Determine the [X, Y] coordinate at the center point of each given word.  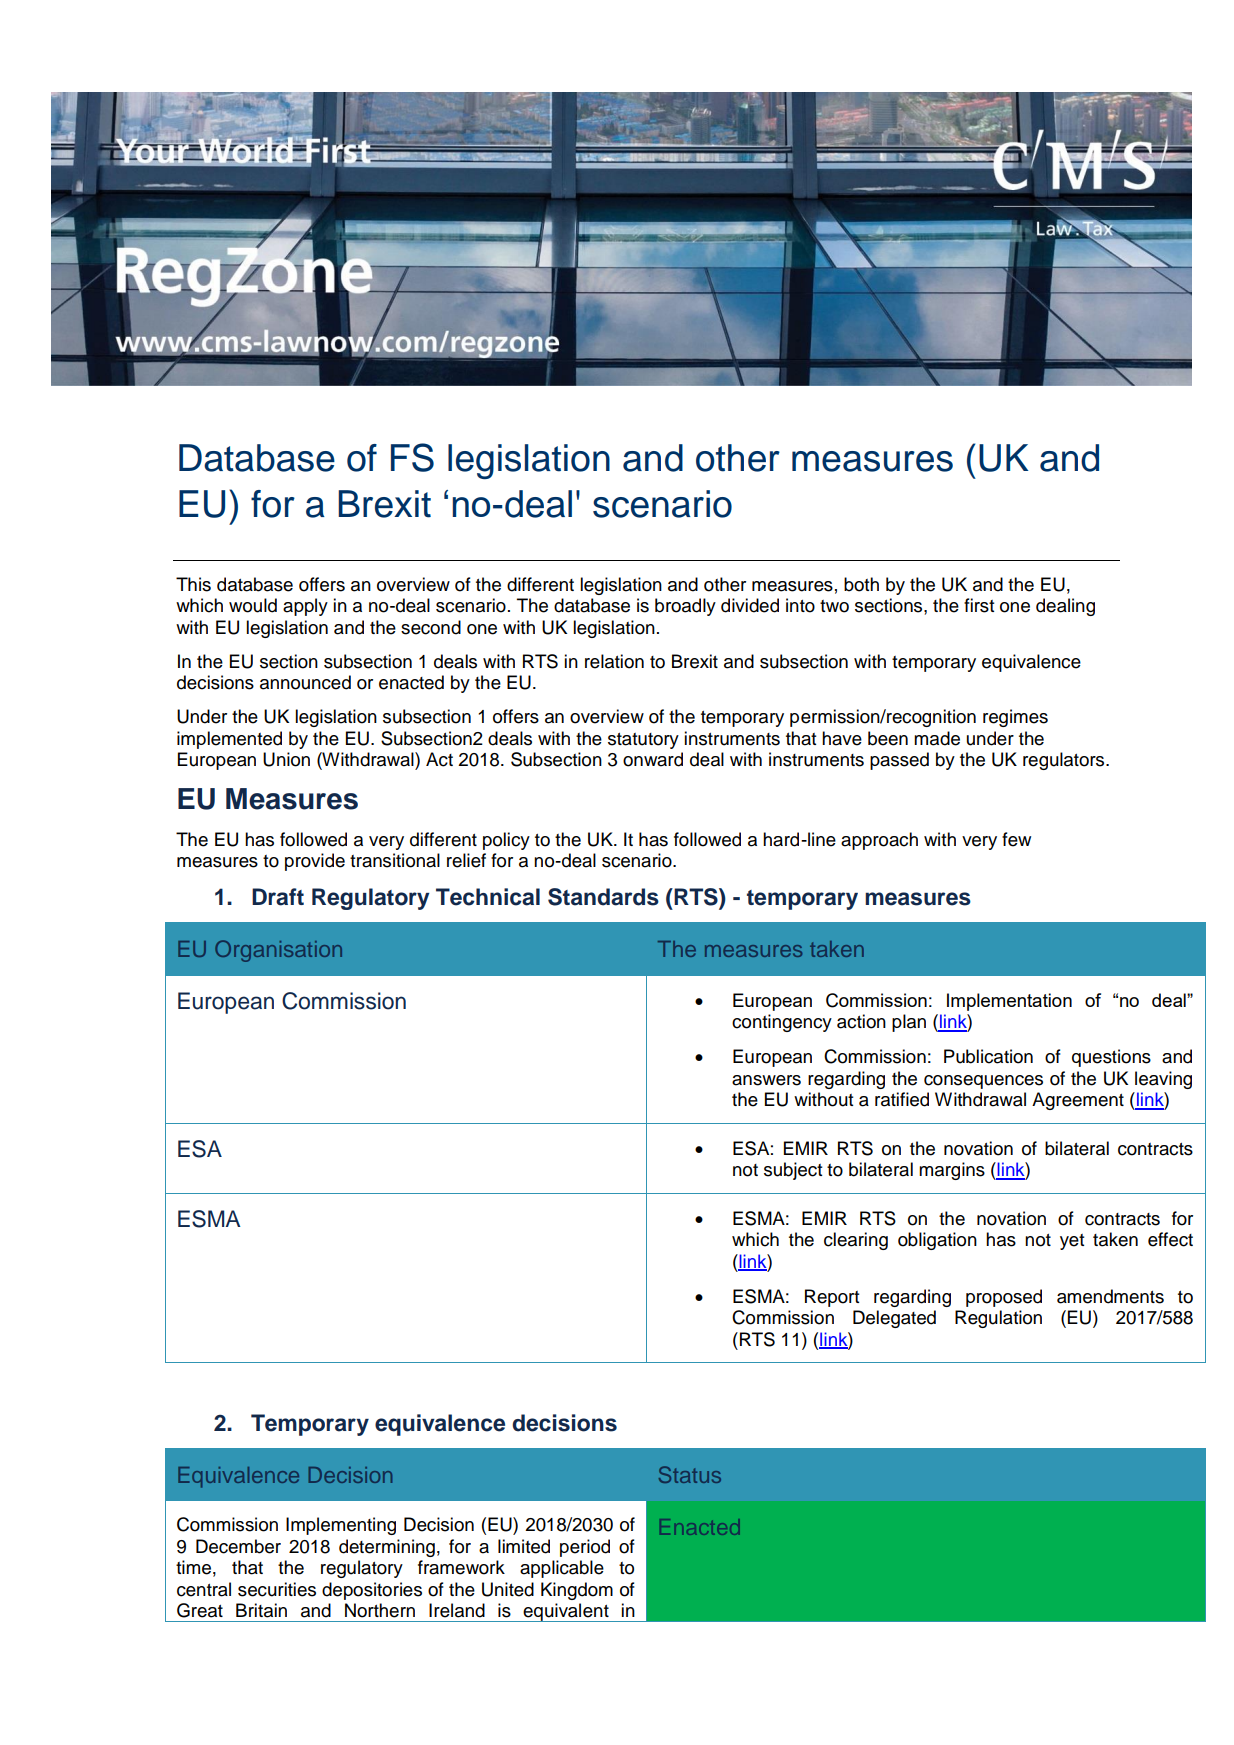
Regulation [998, 1319]
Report [832, 1298]
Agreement [1078, 1101]
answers [766, 1080]
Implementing [341, 1526]
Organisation [278, 951]
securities [277, 1589]
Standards [603, 897]
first [979, 605]
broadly [685, 607]
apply [305, 607]
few [1016, 839]
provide [315, 862]
